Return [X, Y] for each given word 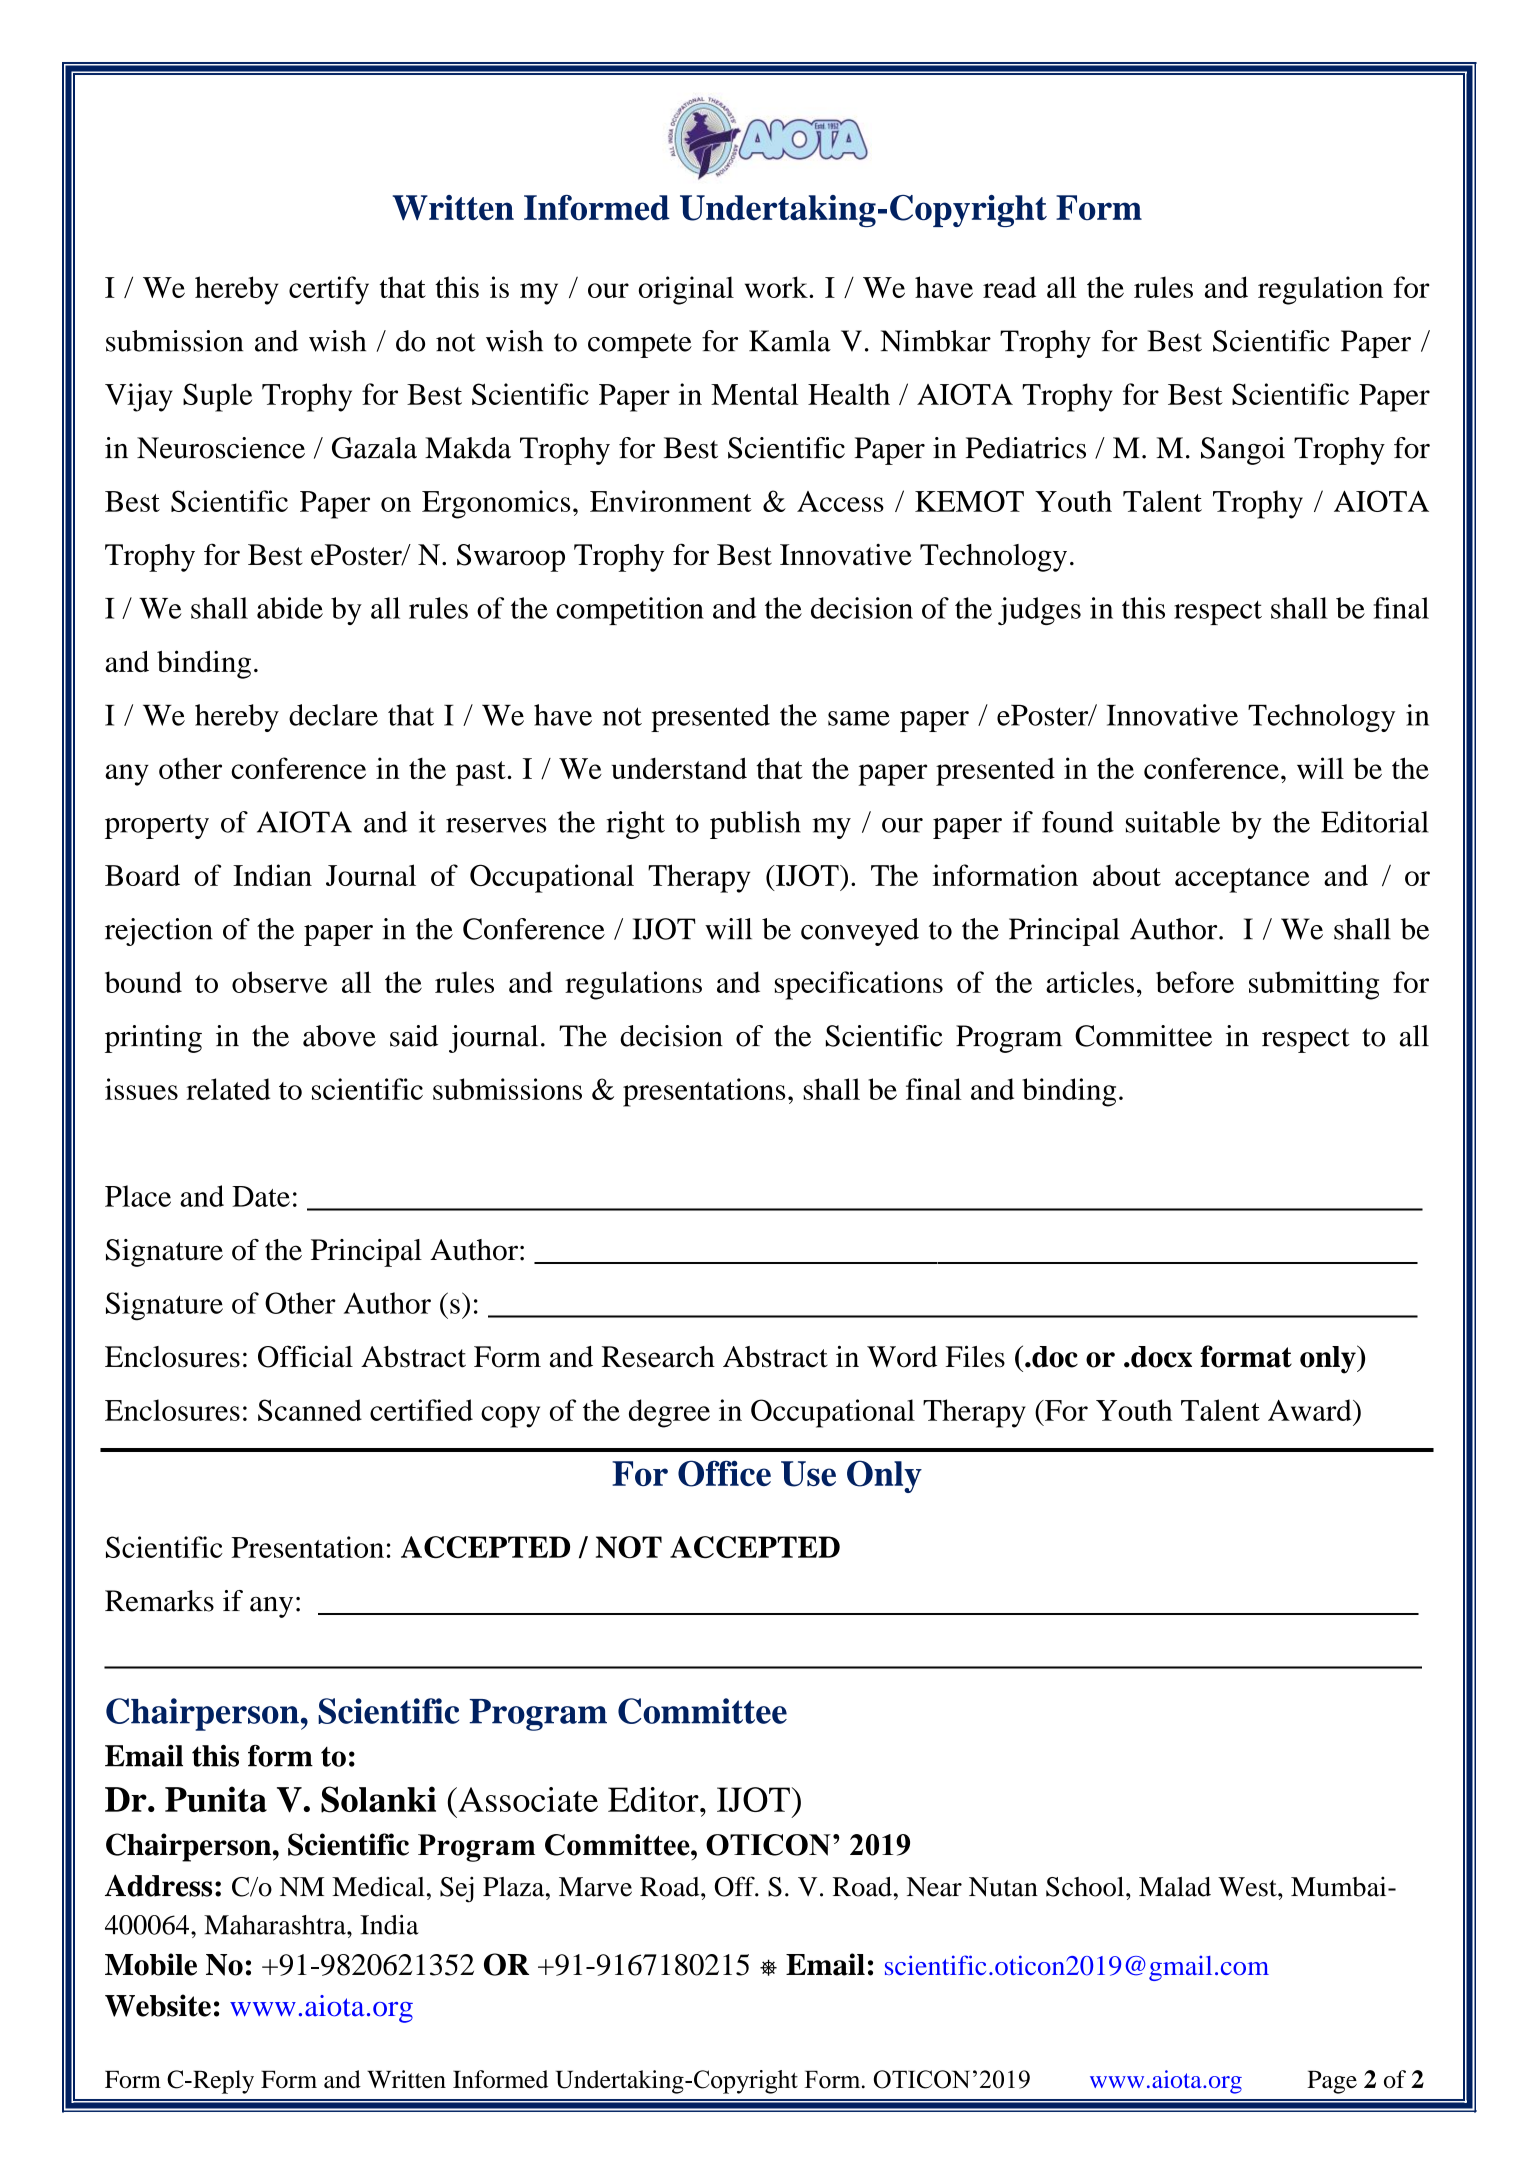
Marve [595, 1887]
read [1009, 287]
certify [329, 290]
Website [158, 2005]
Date [261, 1196]
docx [1160, 1357]
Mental [754, 394]
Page [1332, 2082]
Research [658, 1357]
